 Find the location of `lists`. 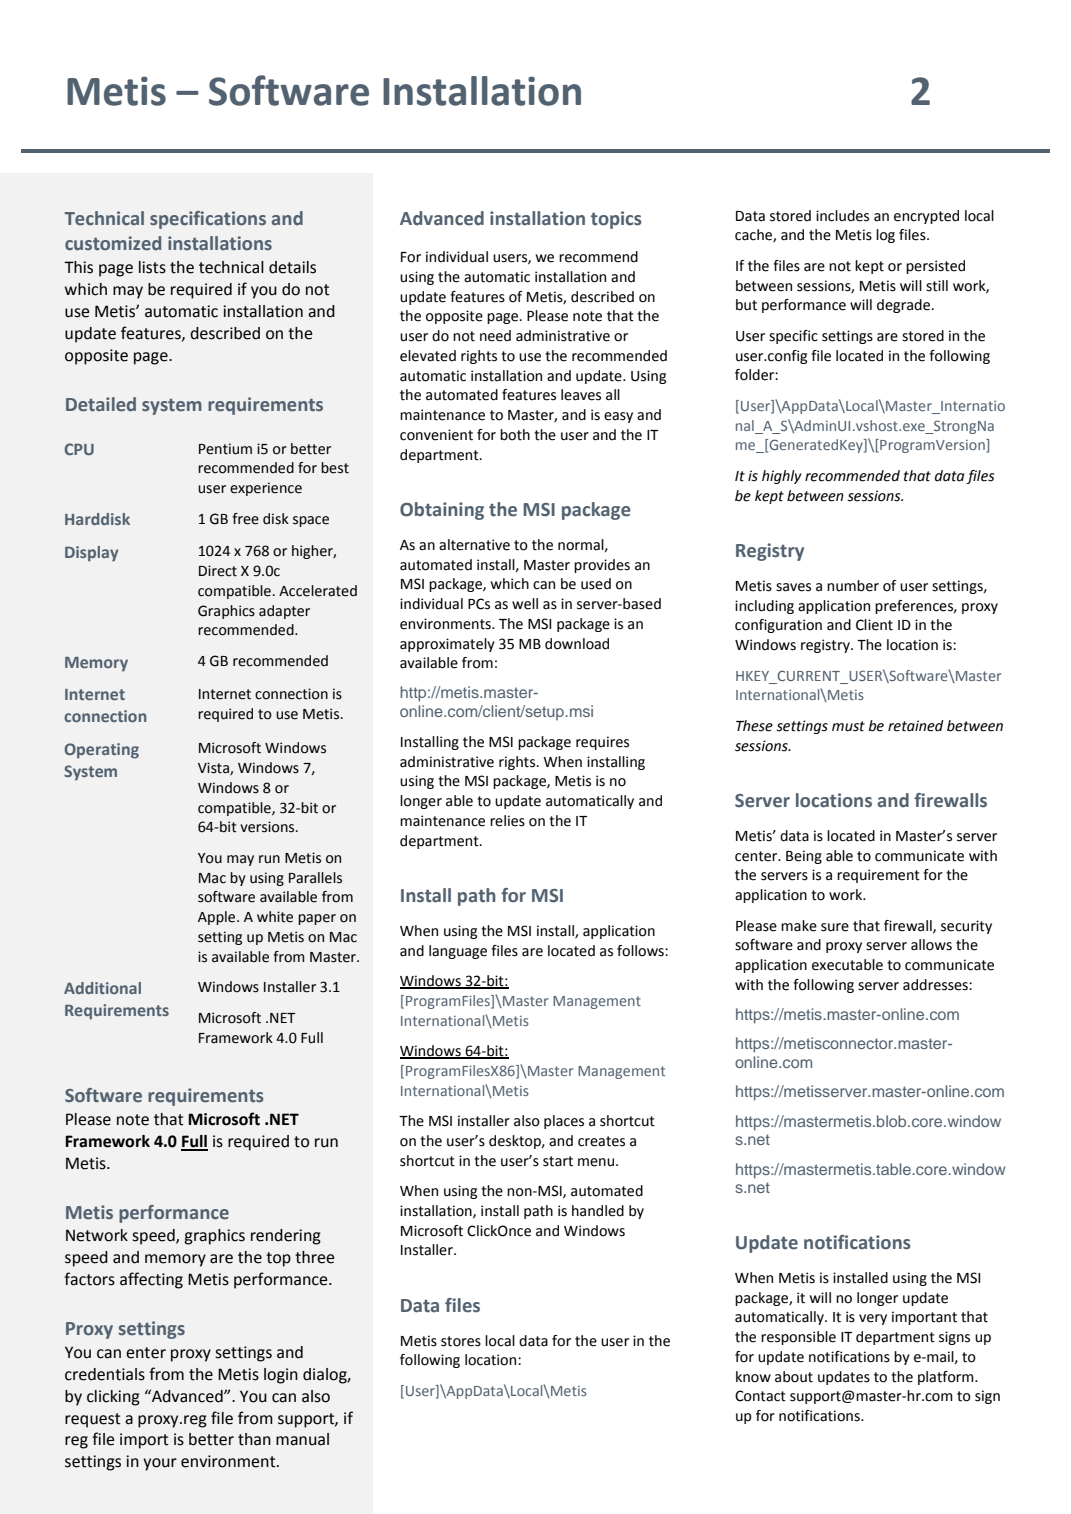

lists is located at coordinates (152, 267).
